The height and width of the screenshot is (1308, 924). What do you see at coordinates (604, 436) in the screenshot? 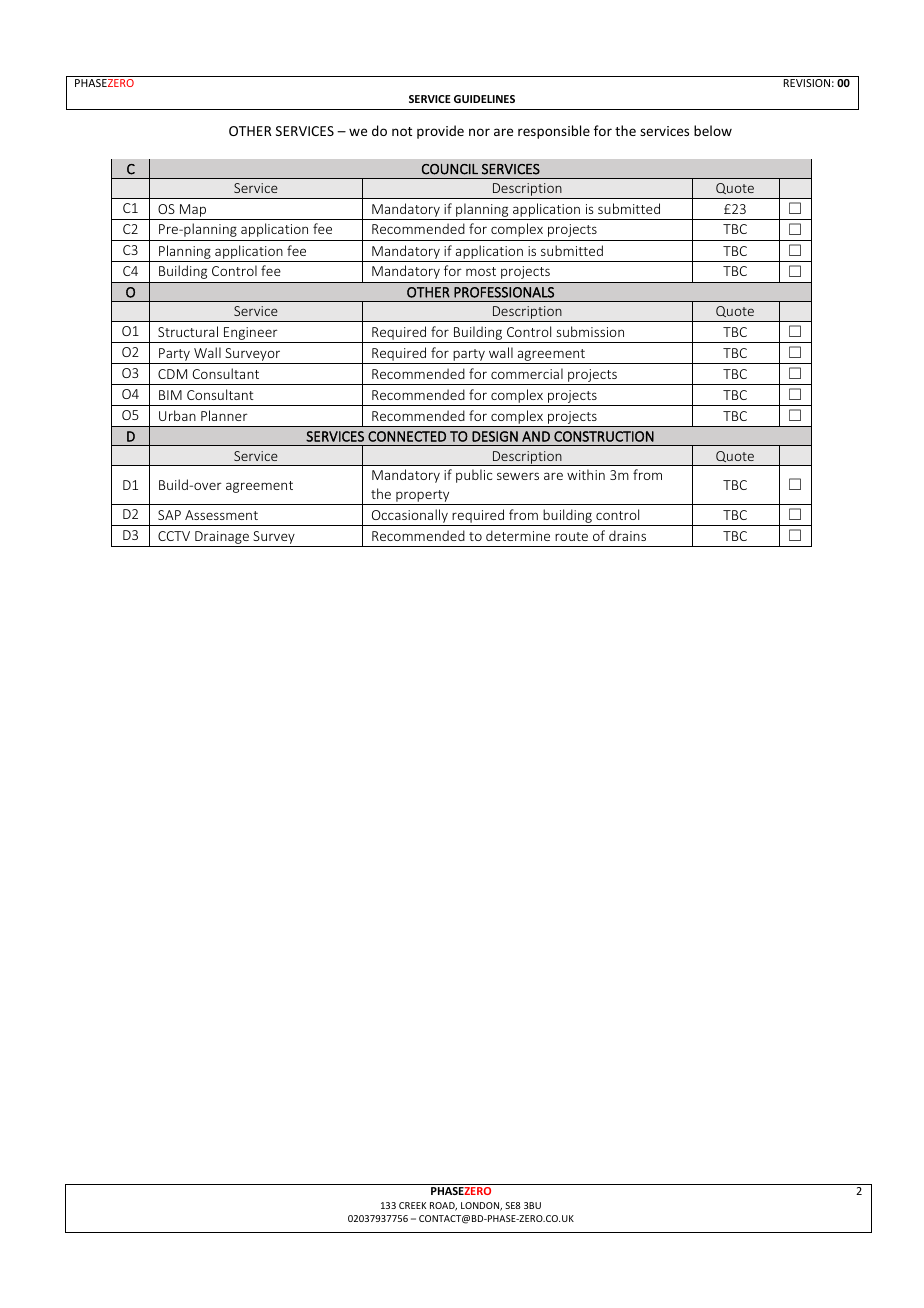
I see `CONSTRUCTION` at bounding box center [604, 436].
